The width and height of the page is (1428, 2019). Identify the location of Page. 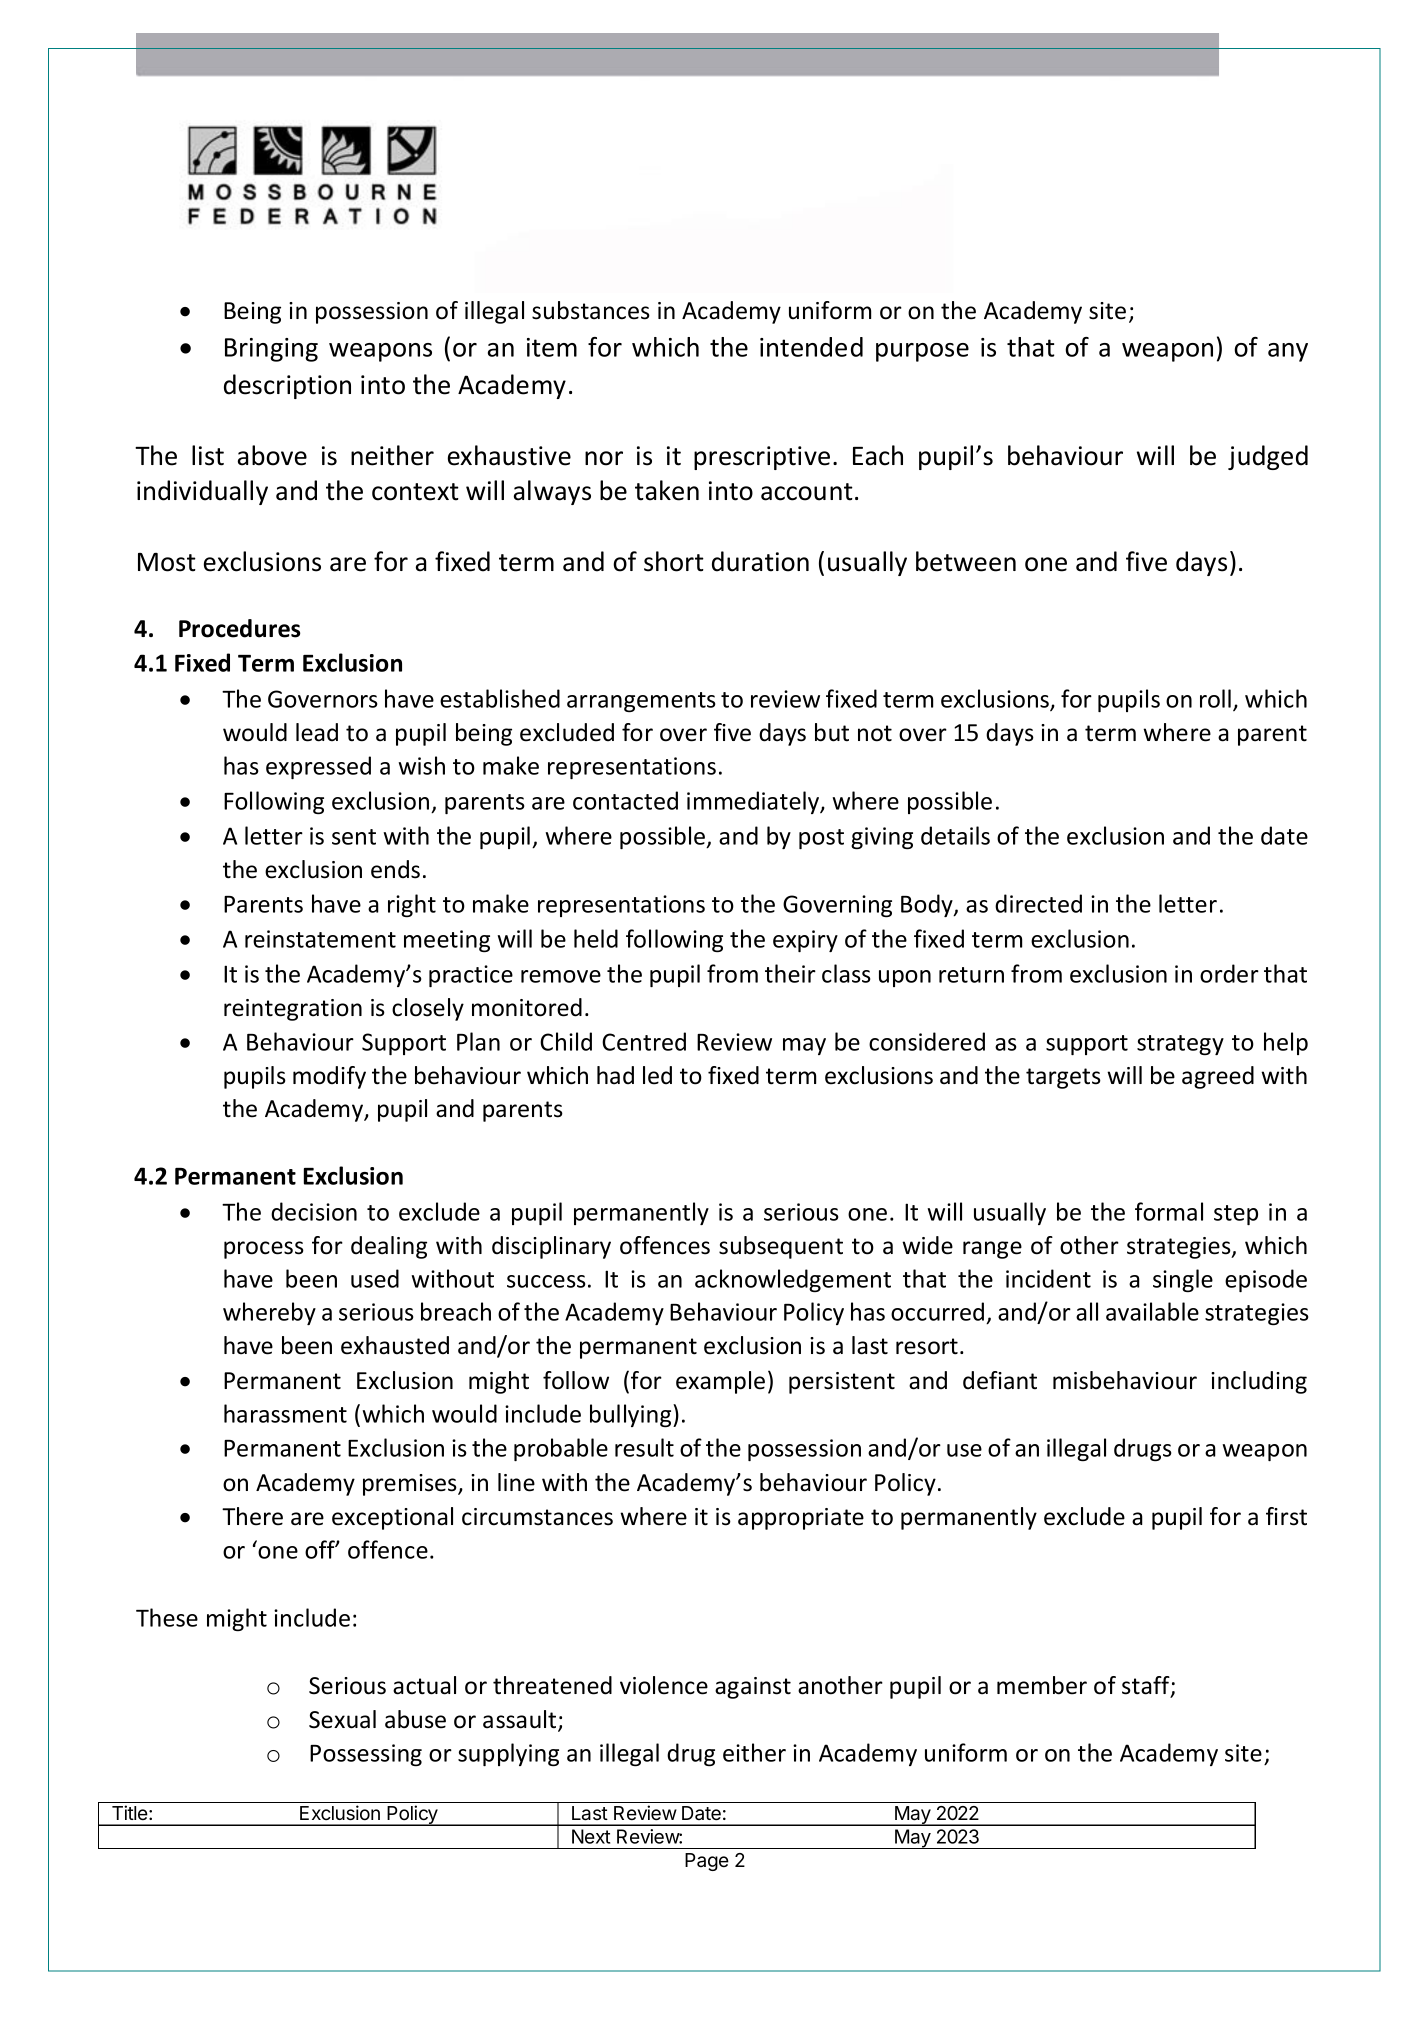
(707, 1862).
